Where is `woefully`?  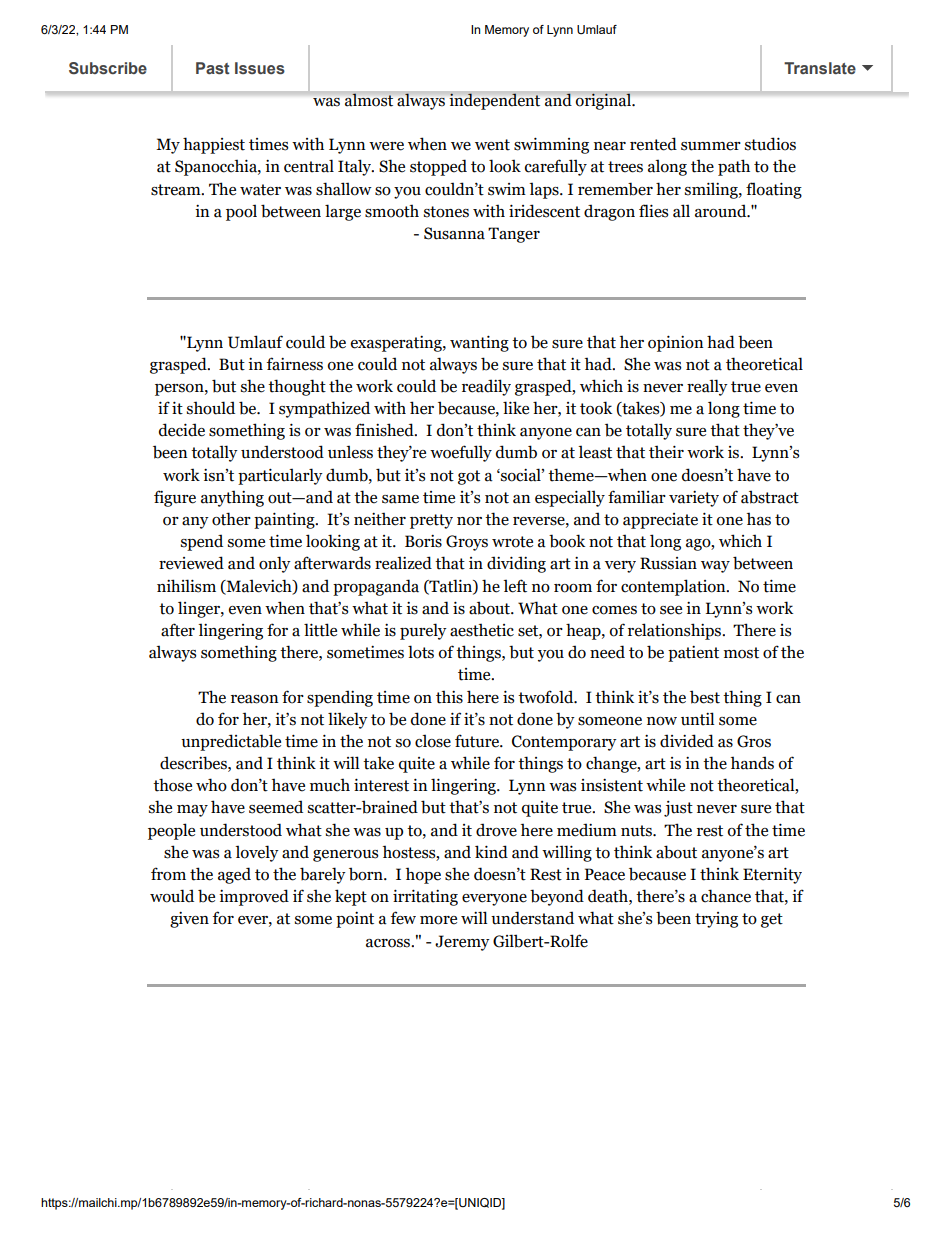 woefully is located at coordinates (461, 453).
